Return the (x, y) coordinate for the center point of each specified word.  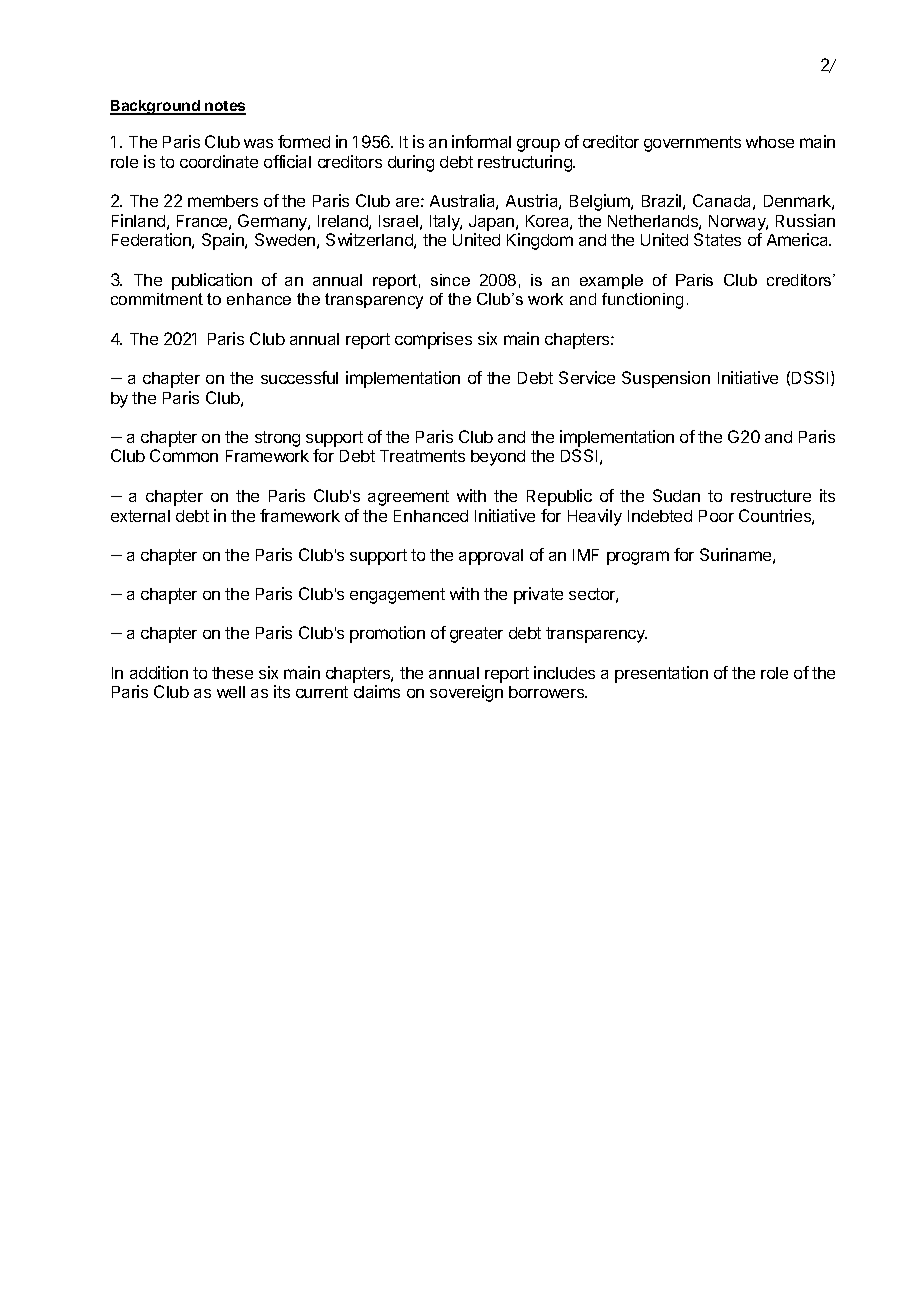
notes (224, 107)
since (450, 280)
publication (212, 281)
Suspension (666, 379)
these (232, 673)
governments (692, 144)
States (717, 239)
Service (587, 377)
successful (299, 377)
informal (481, 141)
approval (491, 557)
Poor (716, 516)
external (140, 516)
